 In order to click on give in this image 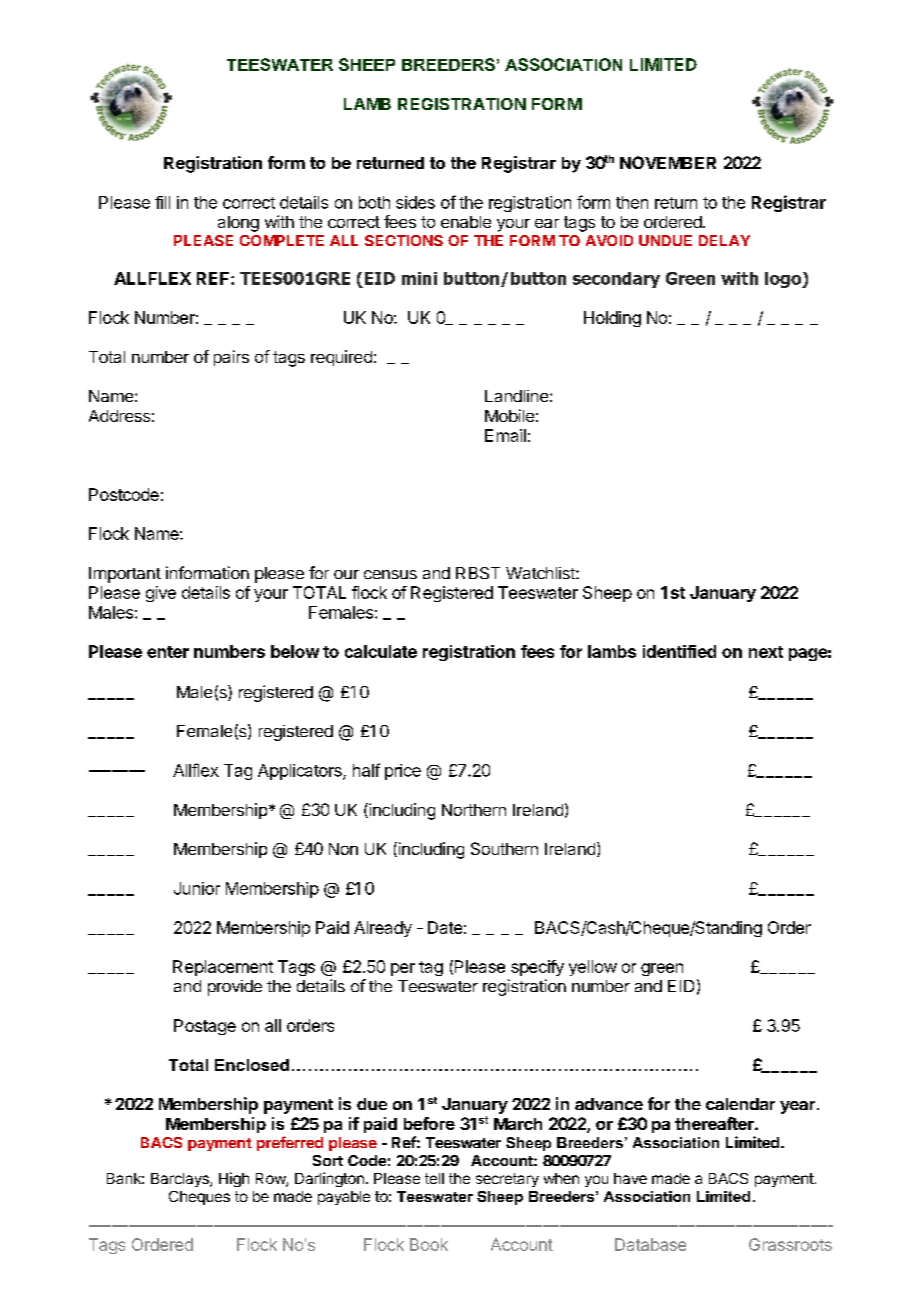, I will do `click(161, 594)`.
